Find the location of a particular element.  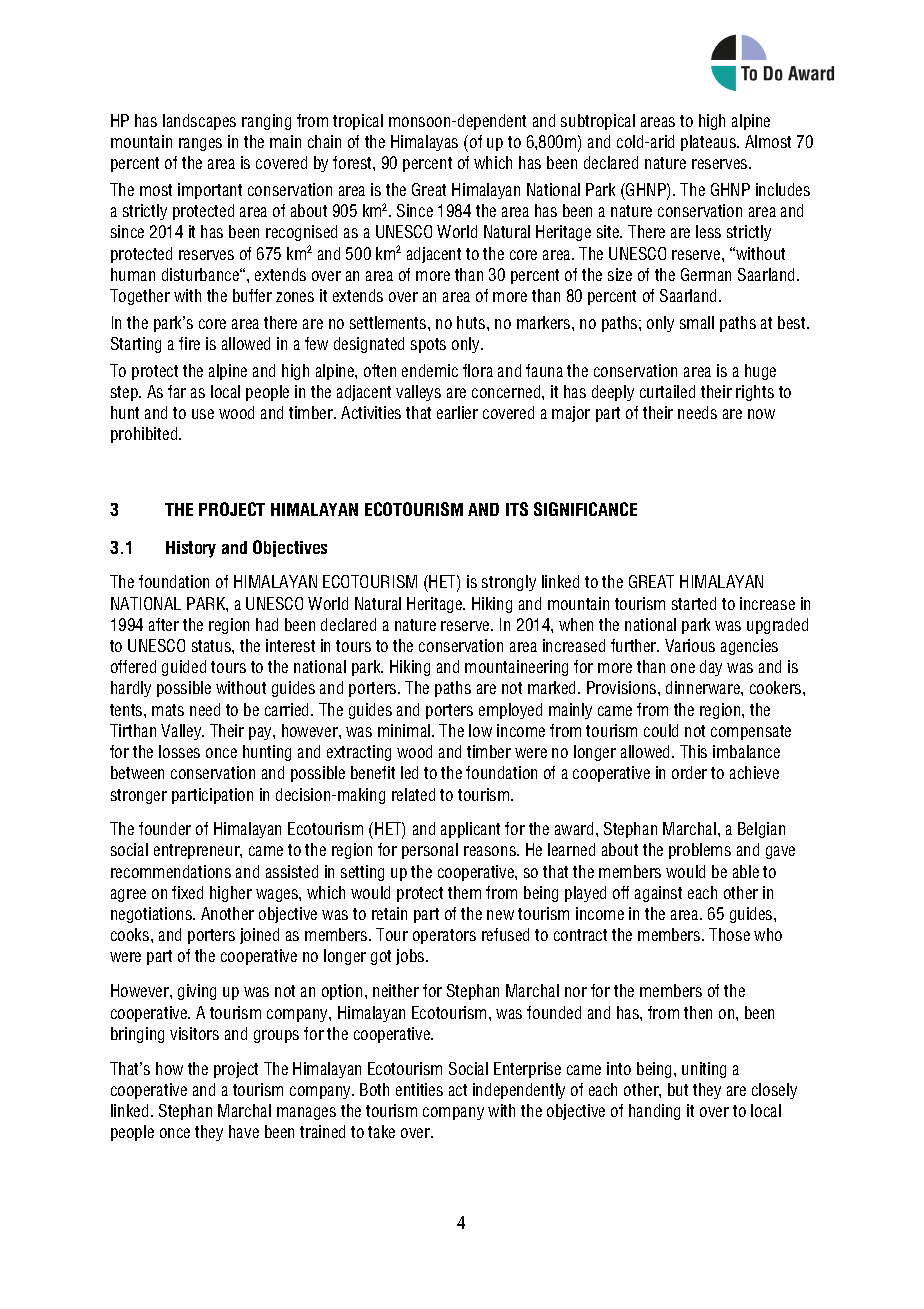

mats is located at coordinates (168, 710).
